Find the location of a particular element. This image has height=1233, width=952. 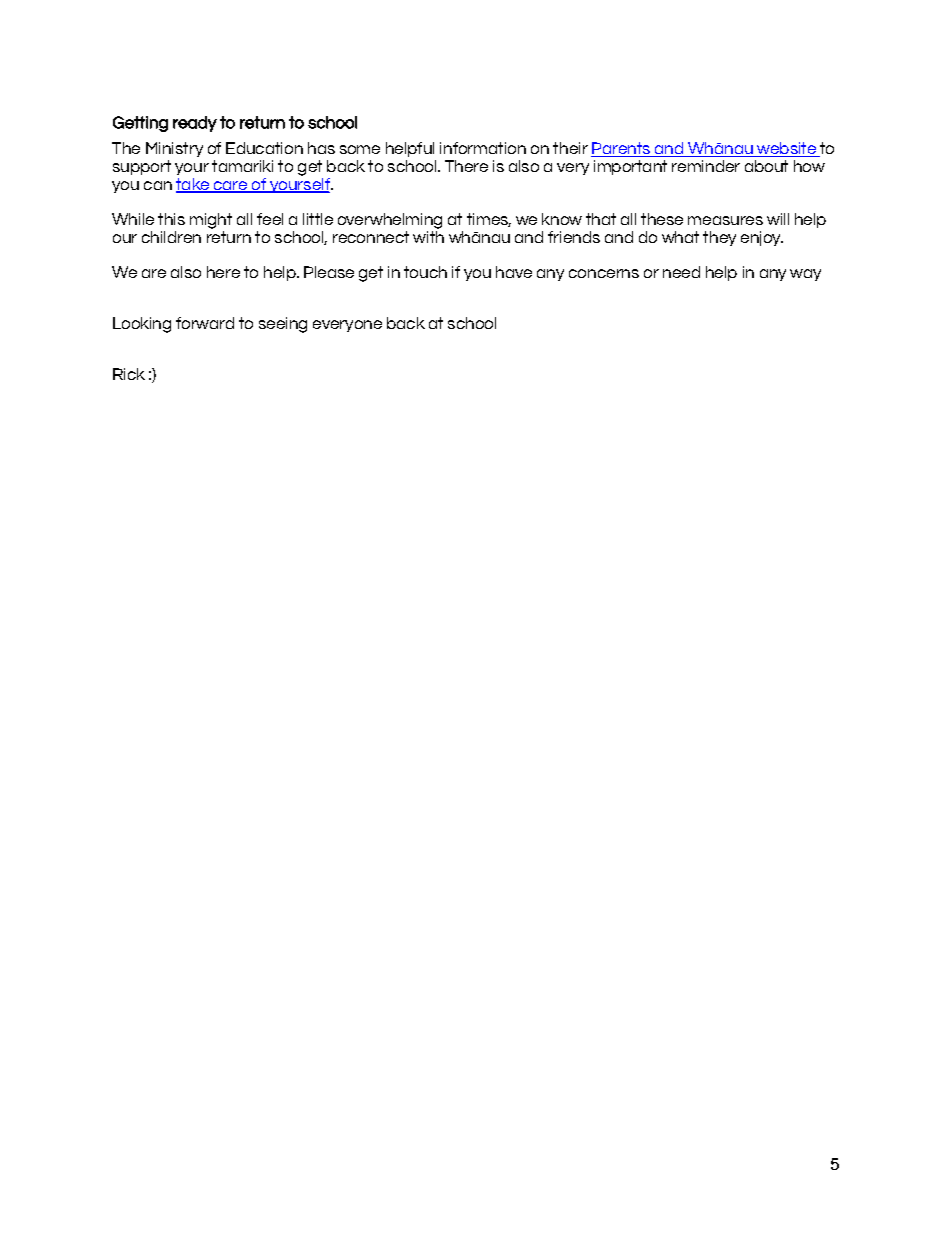

seeing is located at coordinates (283, 325).
